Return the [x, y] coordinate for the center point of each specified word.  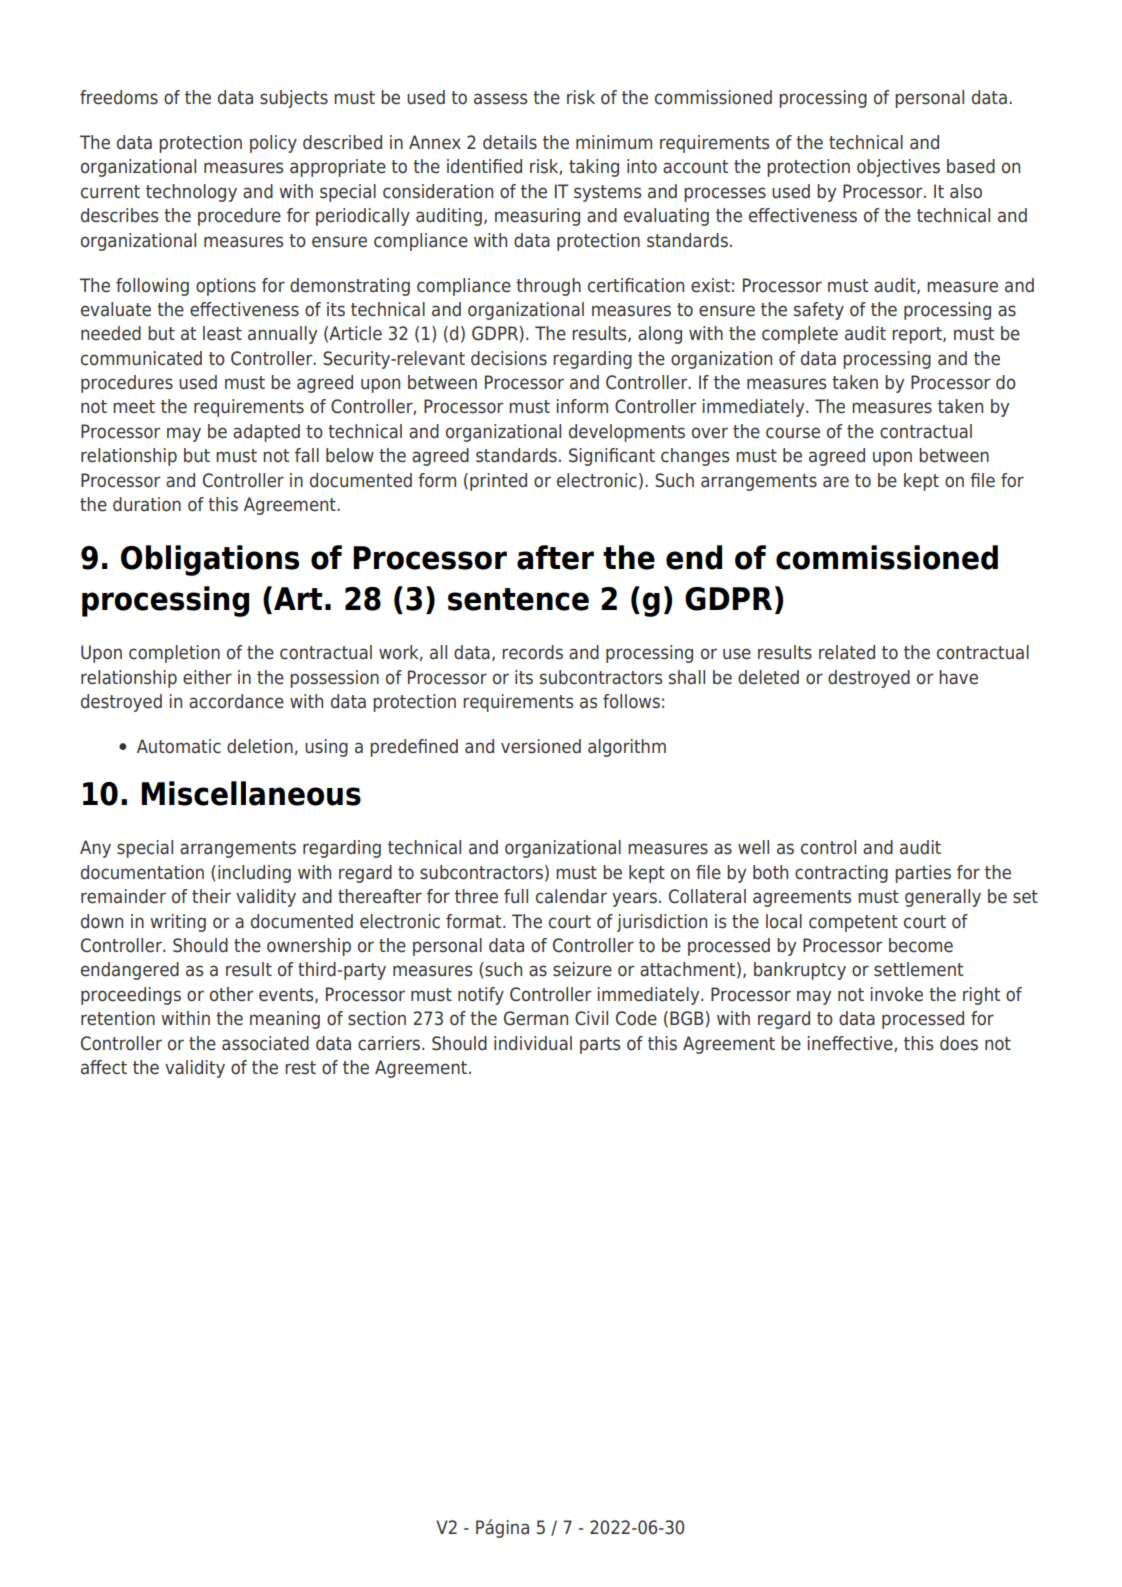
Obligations [210, 560]
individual [533, 1043]
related [847, 652]
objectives [898, 168]
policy [273, 144]
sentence [518, 599]
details [510, 142]
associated [265, 1043]
